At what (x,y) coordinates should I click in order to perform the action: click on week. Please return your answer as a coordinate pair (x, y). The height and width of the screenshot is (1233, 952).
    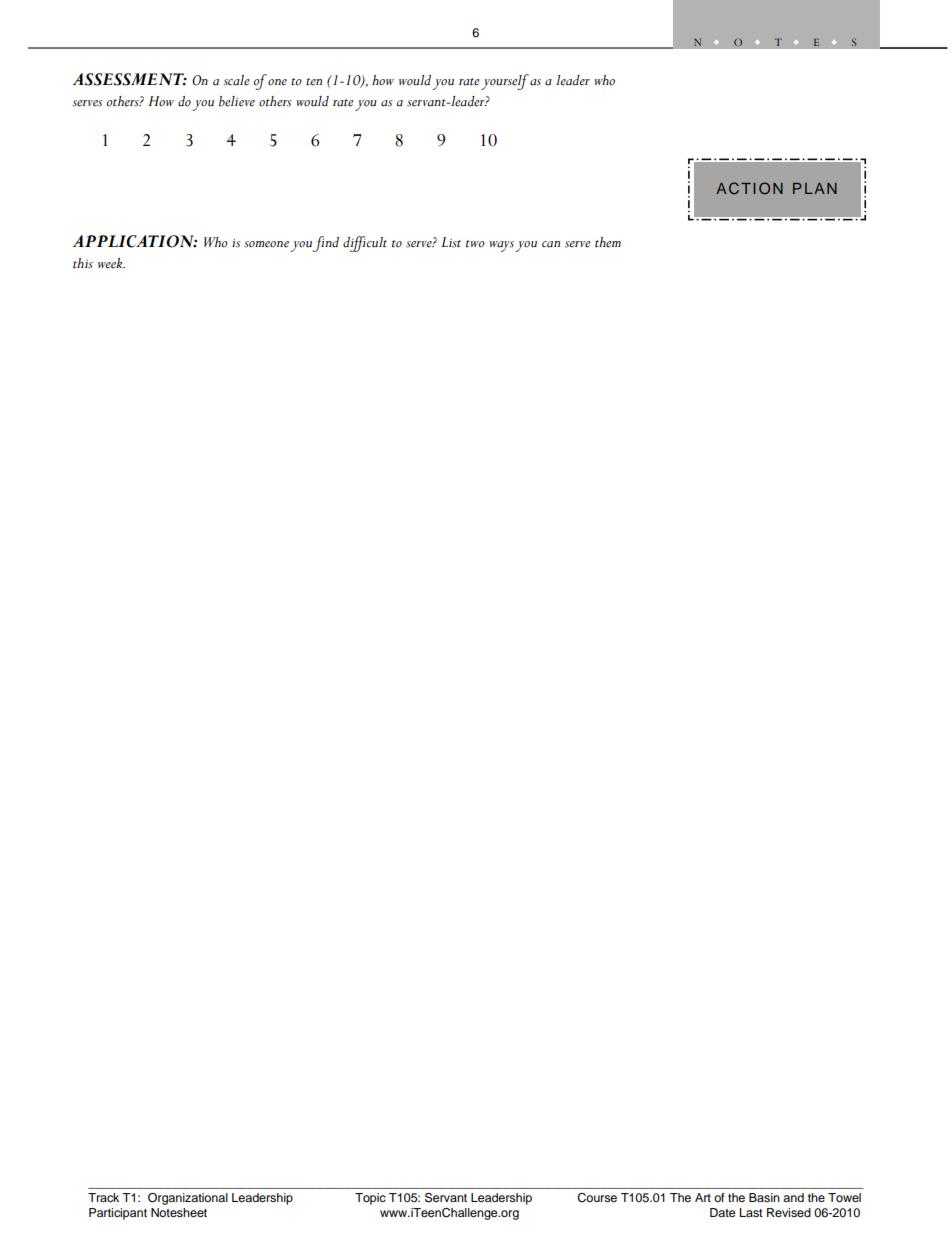
    Looking at the image, I should click on (111, 263).
